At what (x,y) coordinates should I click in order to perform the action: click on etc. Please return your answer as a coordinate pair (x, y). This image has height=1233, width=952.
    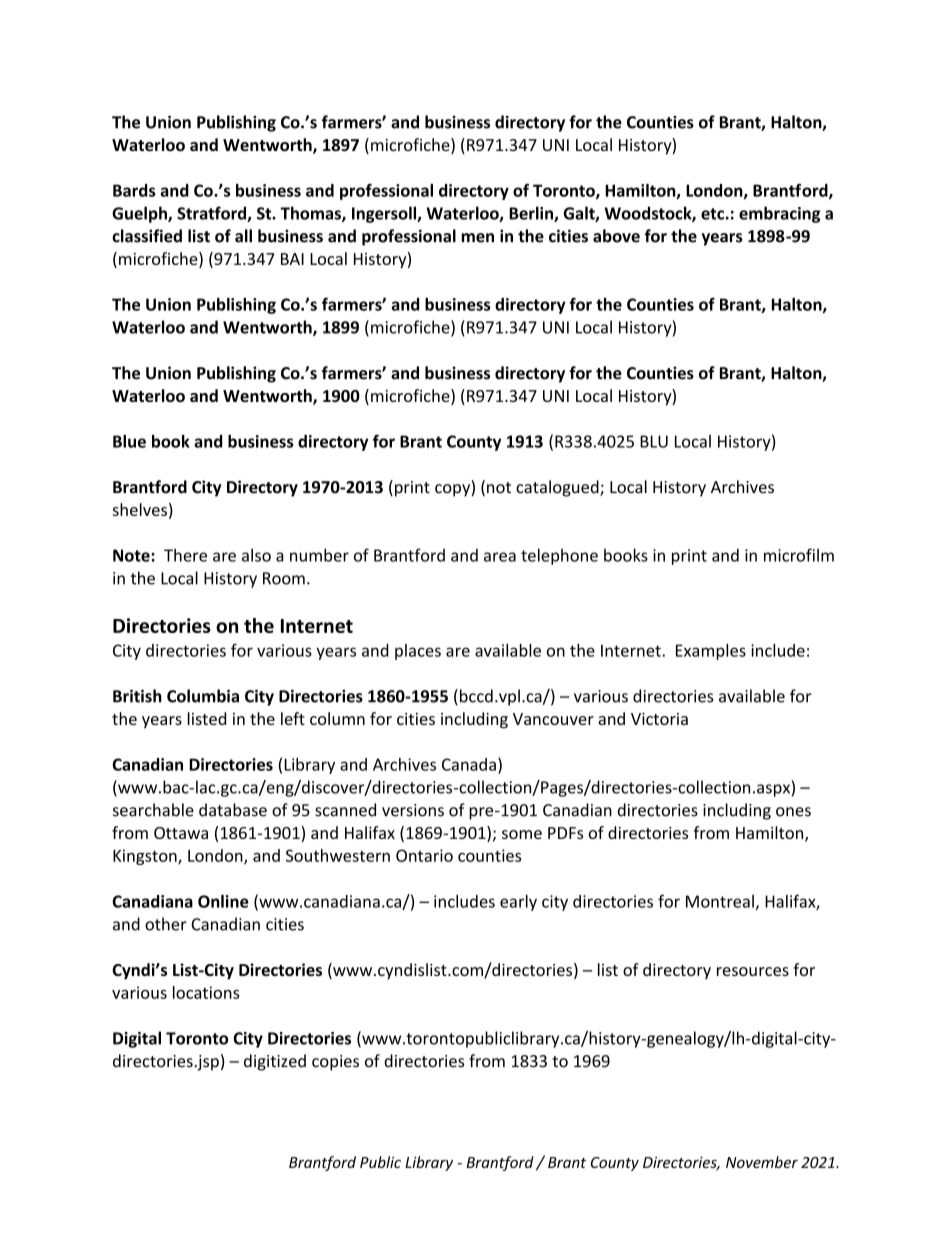
    Looking at the image, I should click on (713, 214).
